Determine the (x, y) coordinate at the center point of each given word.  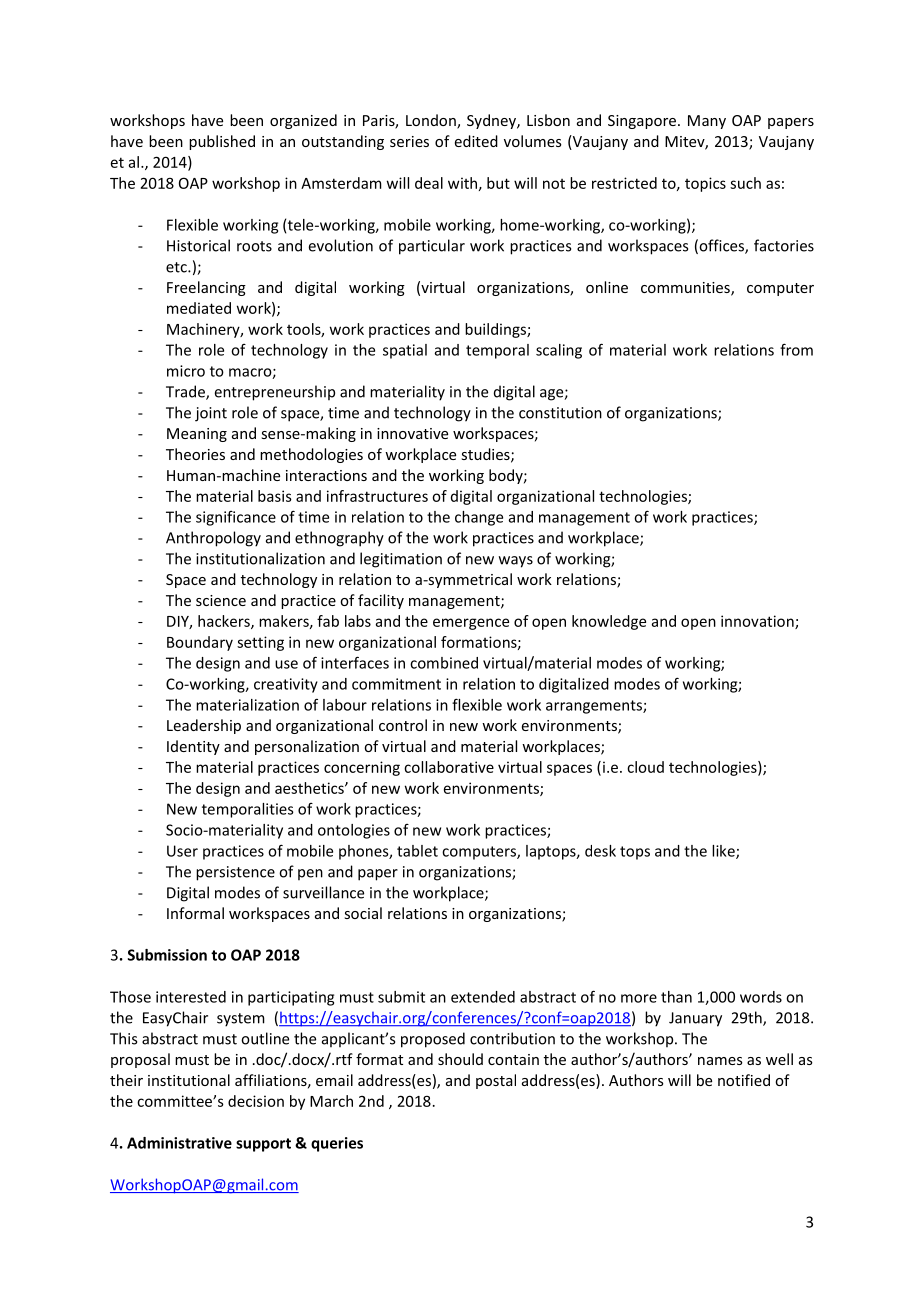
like (724, 852)
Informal (195, 913)
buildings (496, 330)
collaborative (449, 767)
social (363, 913)
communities (686, 289)
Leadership (204, 726)
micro (186, 371)
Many (707, 122)
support (263, 1145)
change (479, 518)
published (222, 142)
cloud (645, 767)
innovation (758, 622)
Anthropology (213, 539)
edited (476, 141)
